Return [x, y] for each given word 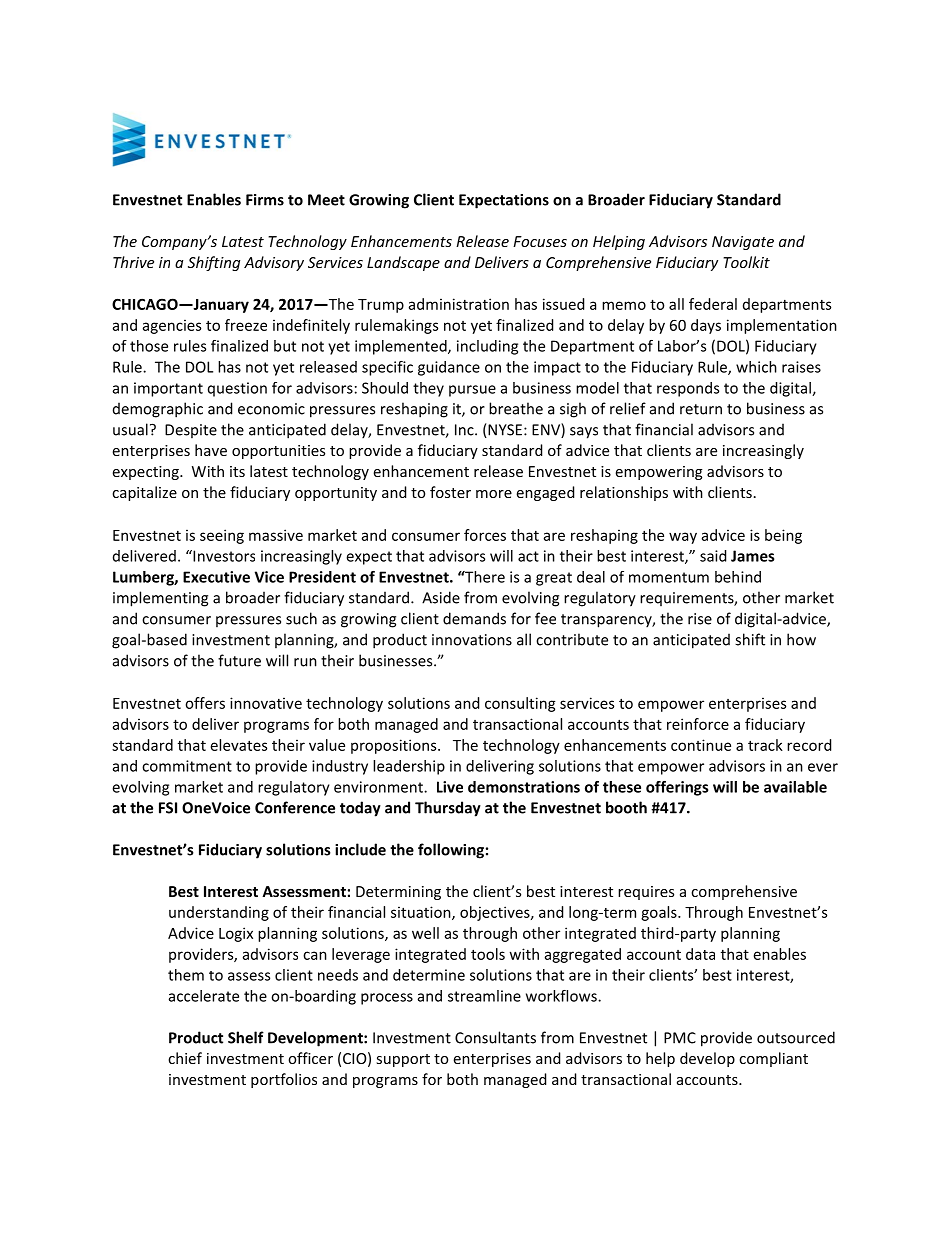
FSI [168, 808]
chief [185, 1058]
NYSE [504, 431]
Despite [191, 431]
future [239, 660]
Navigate [743, 243]
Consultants [495, 1037]
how [801, 639]
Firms [265, 200]
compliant [773, 1059]
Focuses [540, 241]
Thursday [448, 809]
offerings [677, 788]
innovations [472, 640]
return [701, 409]
